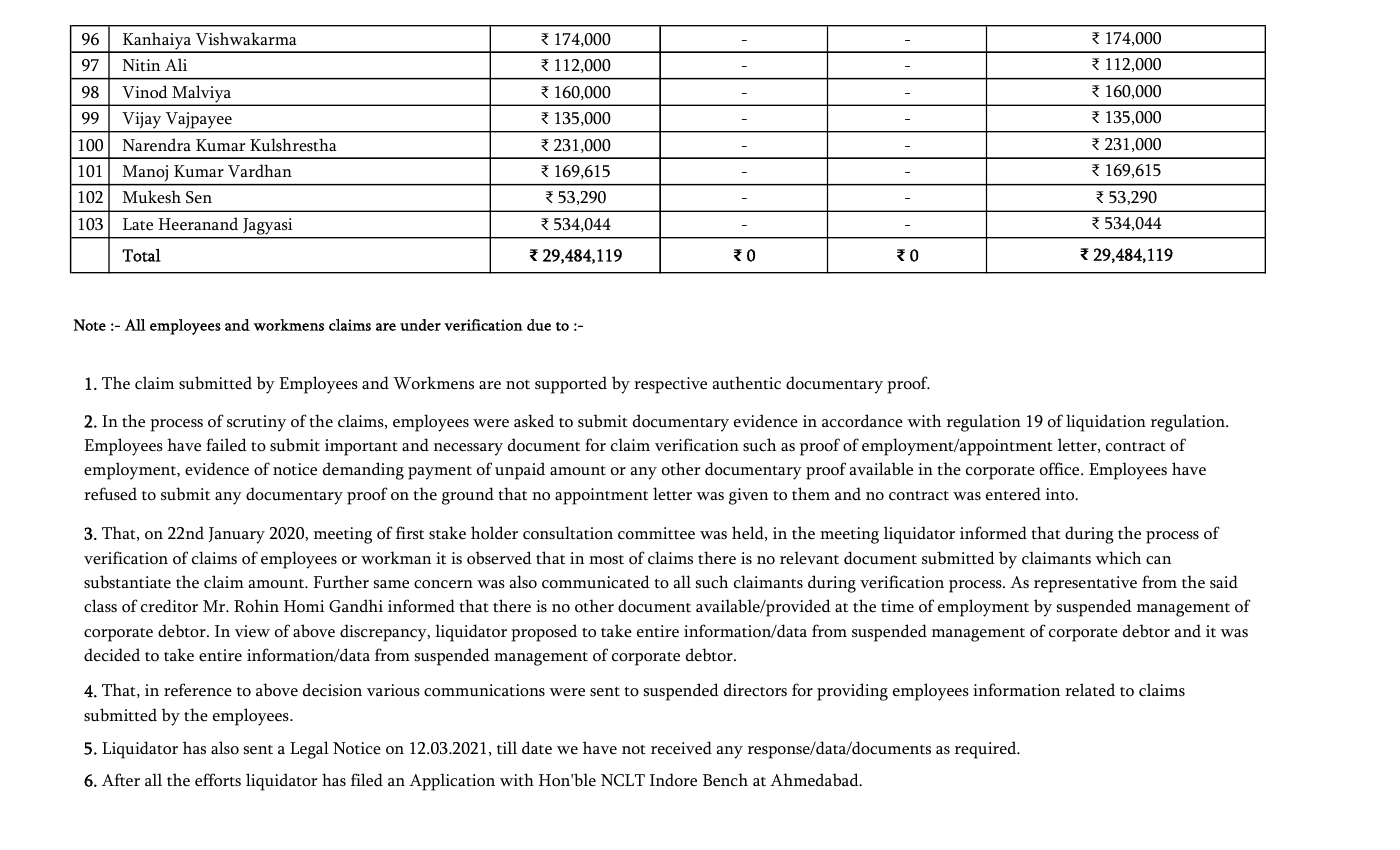 Image resolution: width=1400 pixels, height=850 pixels. Describe the element at coordinates (141, 65) in the screenshot. I see `Nitin` at that location.
